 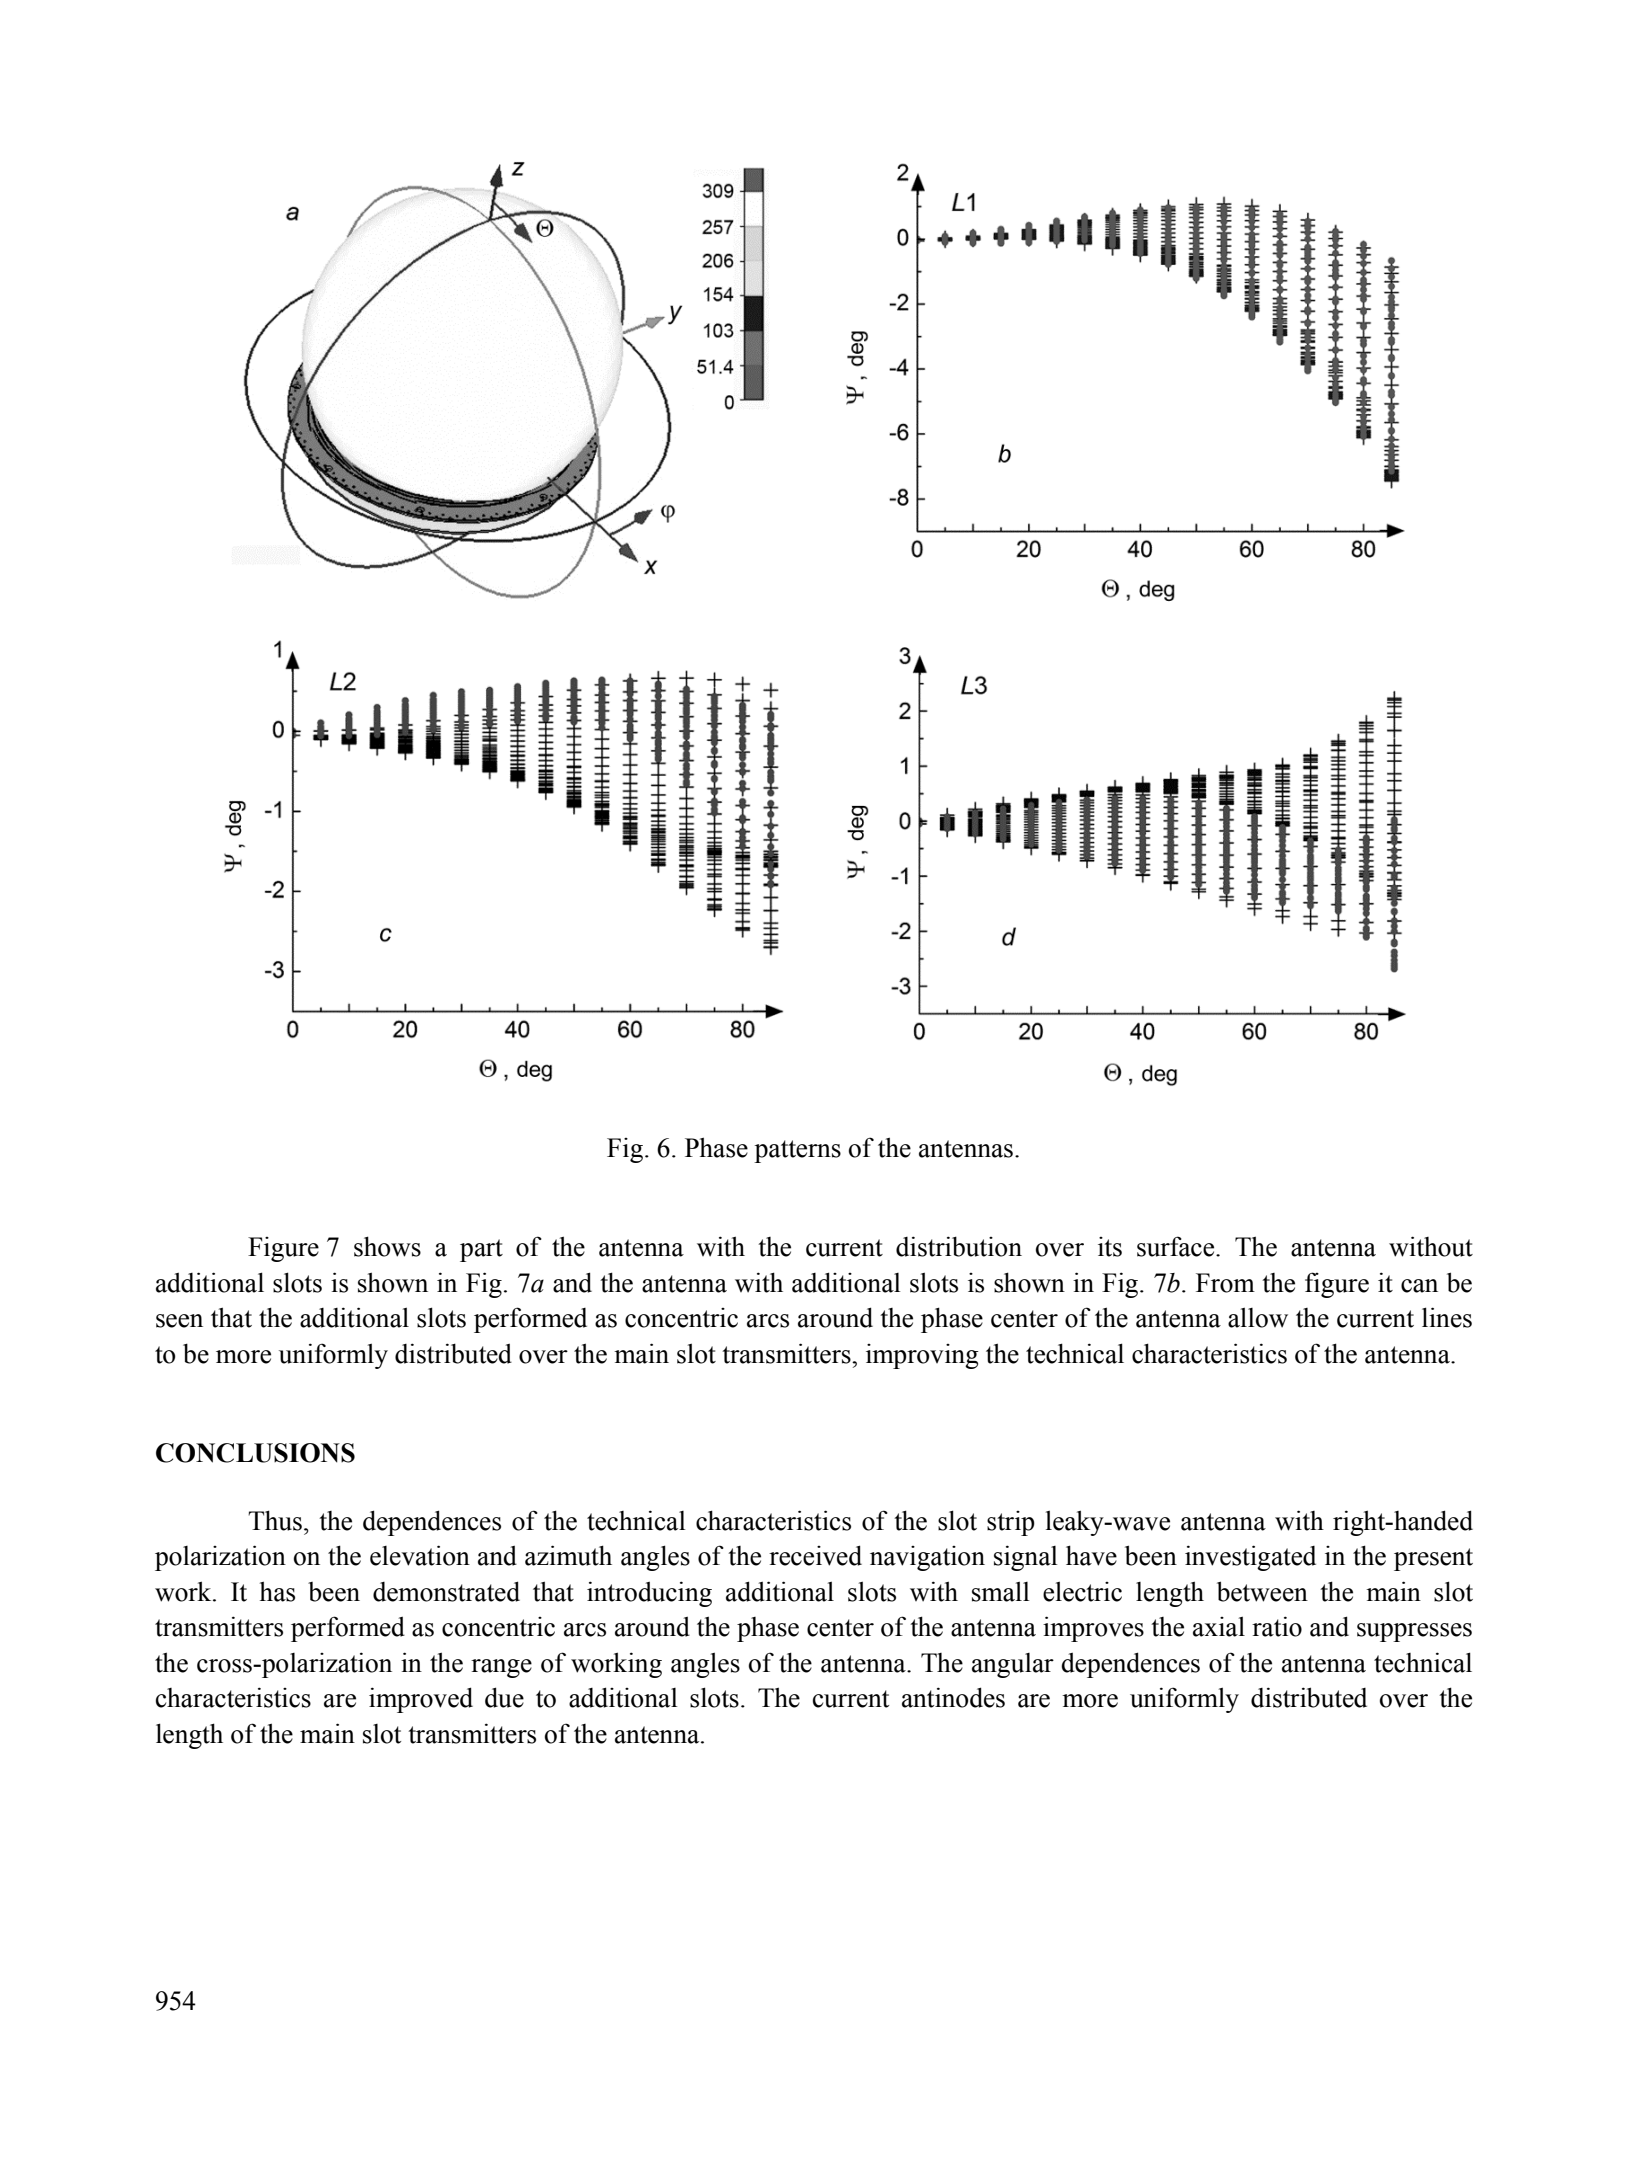 I want to click on surface, so click(x=1177, y=1246).
